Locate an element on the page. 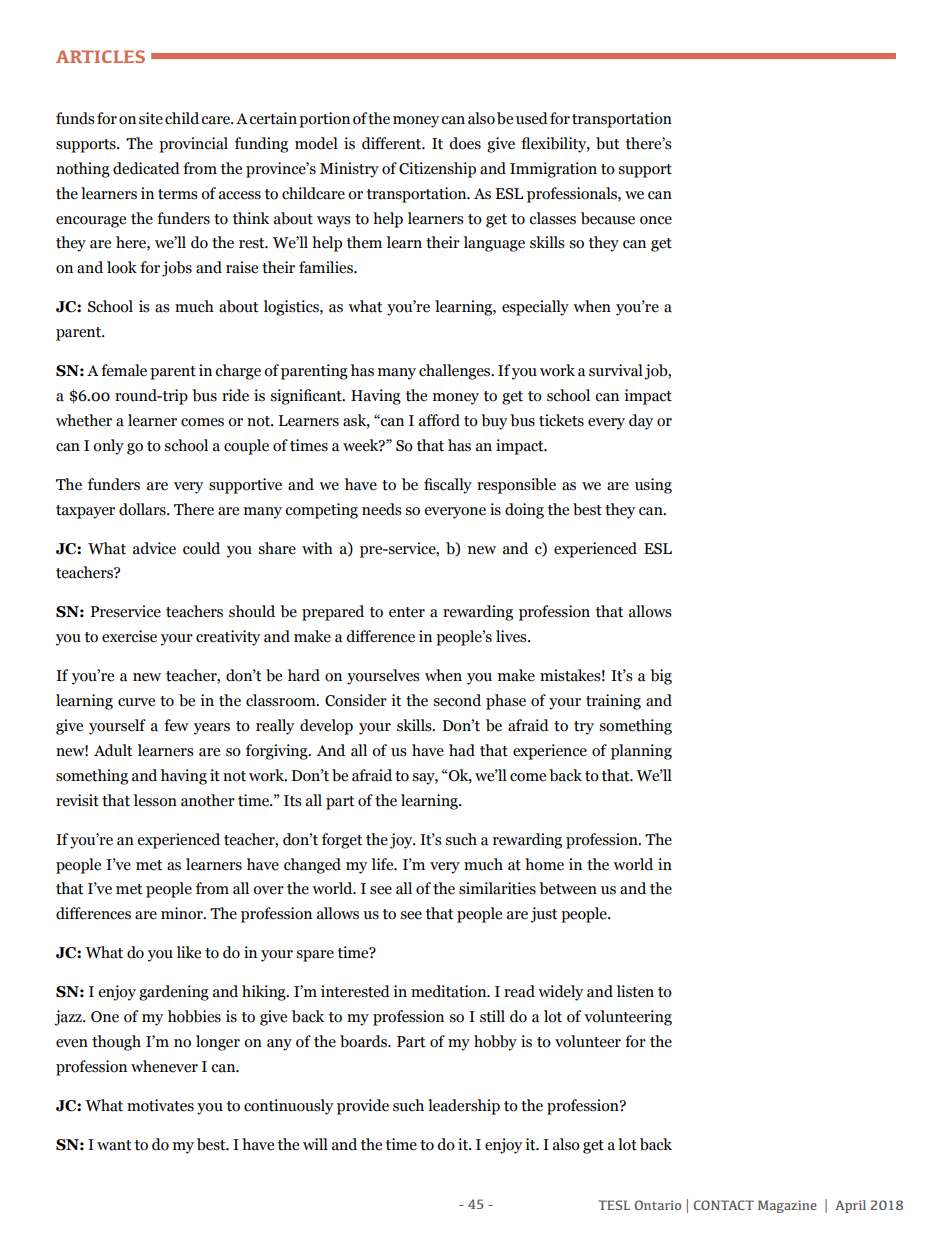  listen is located at coordinates (635, 991).
